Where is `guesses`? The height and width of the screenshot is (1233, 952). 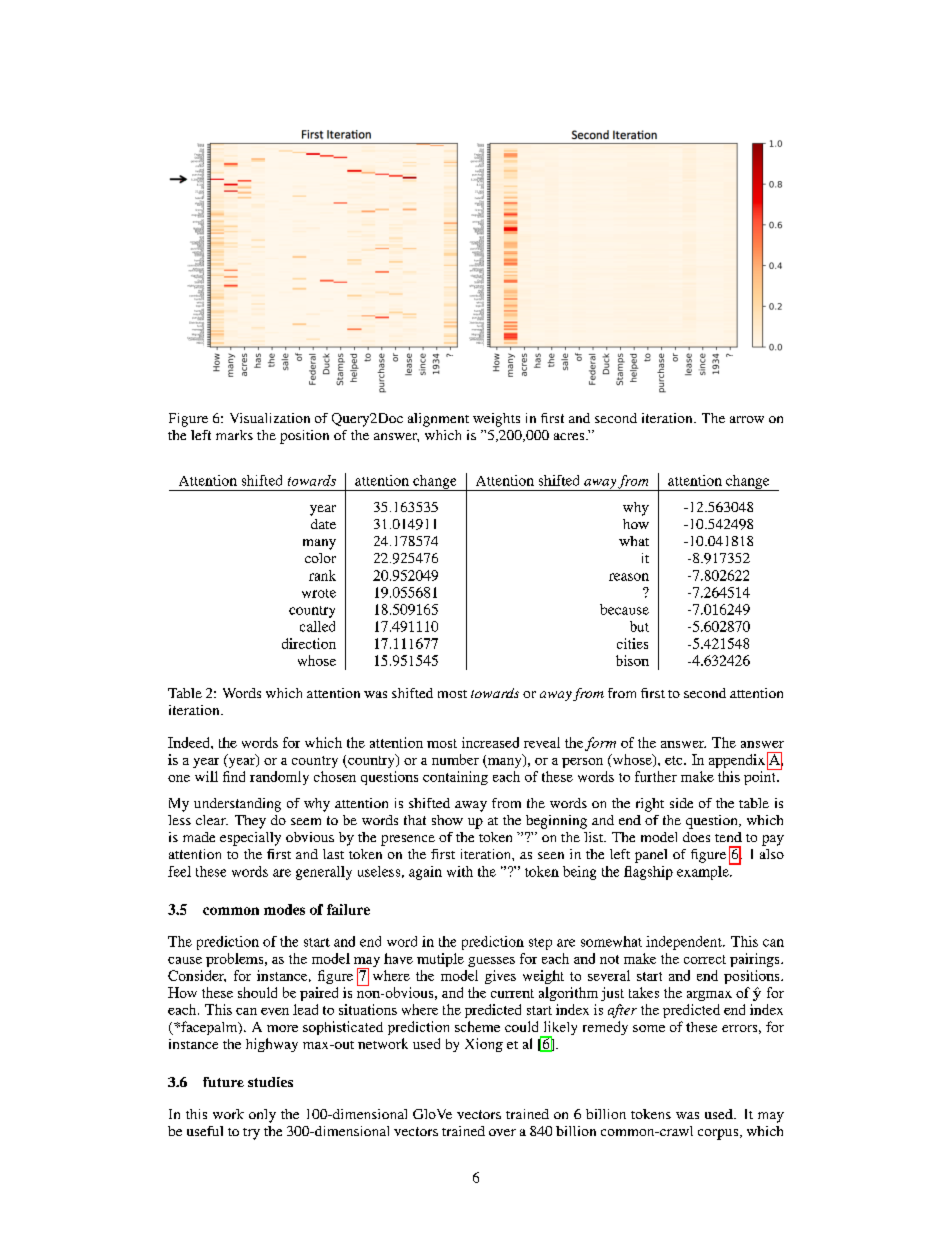 guesses is located at coordinates (491, 962).
